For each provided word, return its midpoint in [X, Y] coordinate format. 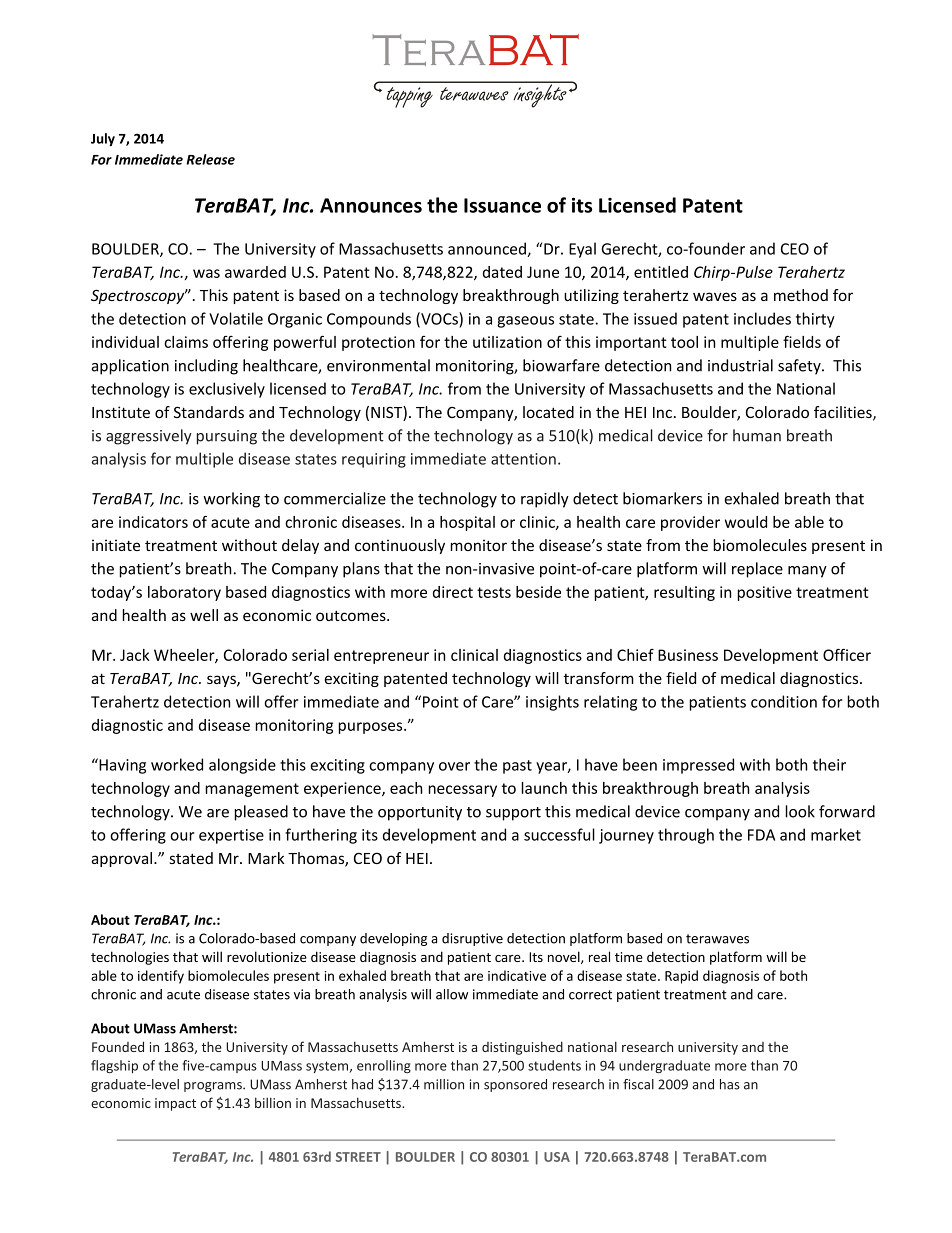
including [206, 367]
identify [161, 977]
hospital [467, 523]
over [454, 766]
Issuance [502, 205]
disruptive [472, 939]
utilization [507, 342]
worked [177, 764]
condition [784, 701]
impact [175, 1104]
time [629, 957]
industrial [740, 365]
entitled [661, 272]
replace [757, 570]
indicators [153, 522]
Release [210, 159]
